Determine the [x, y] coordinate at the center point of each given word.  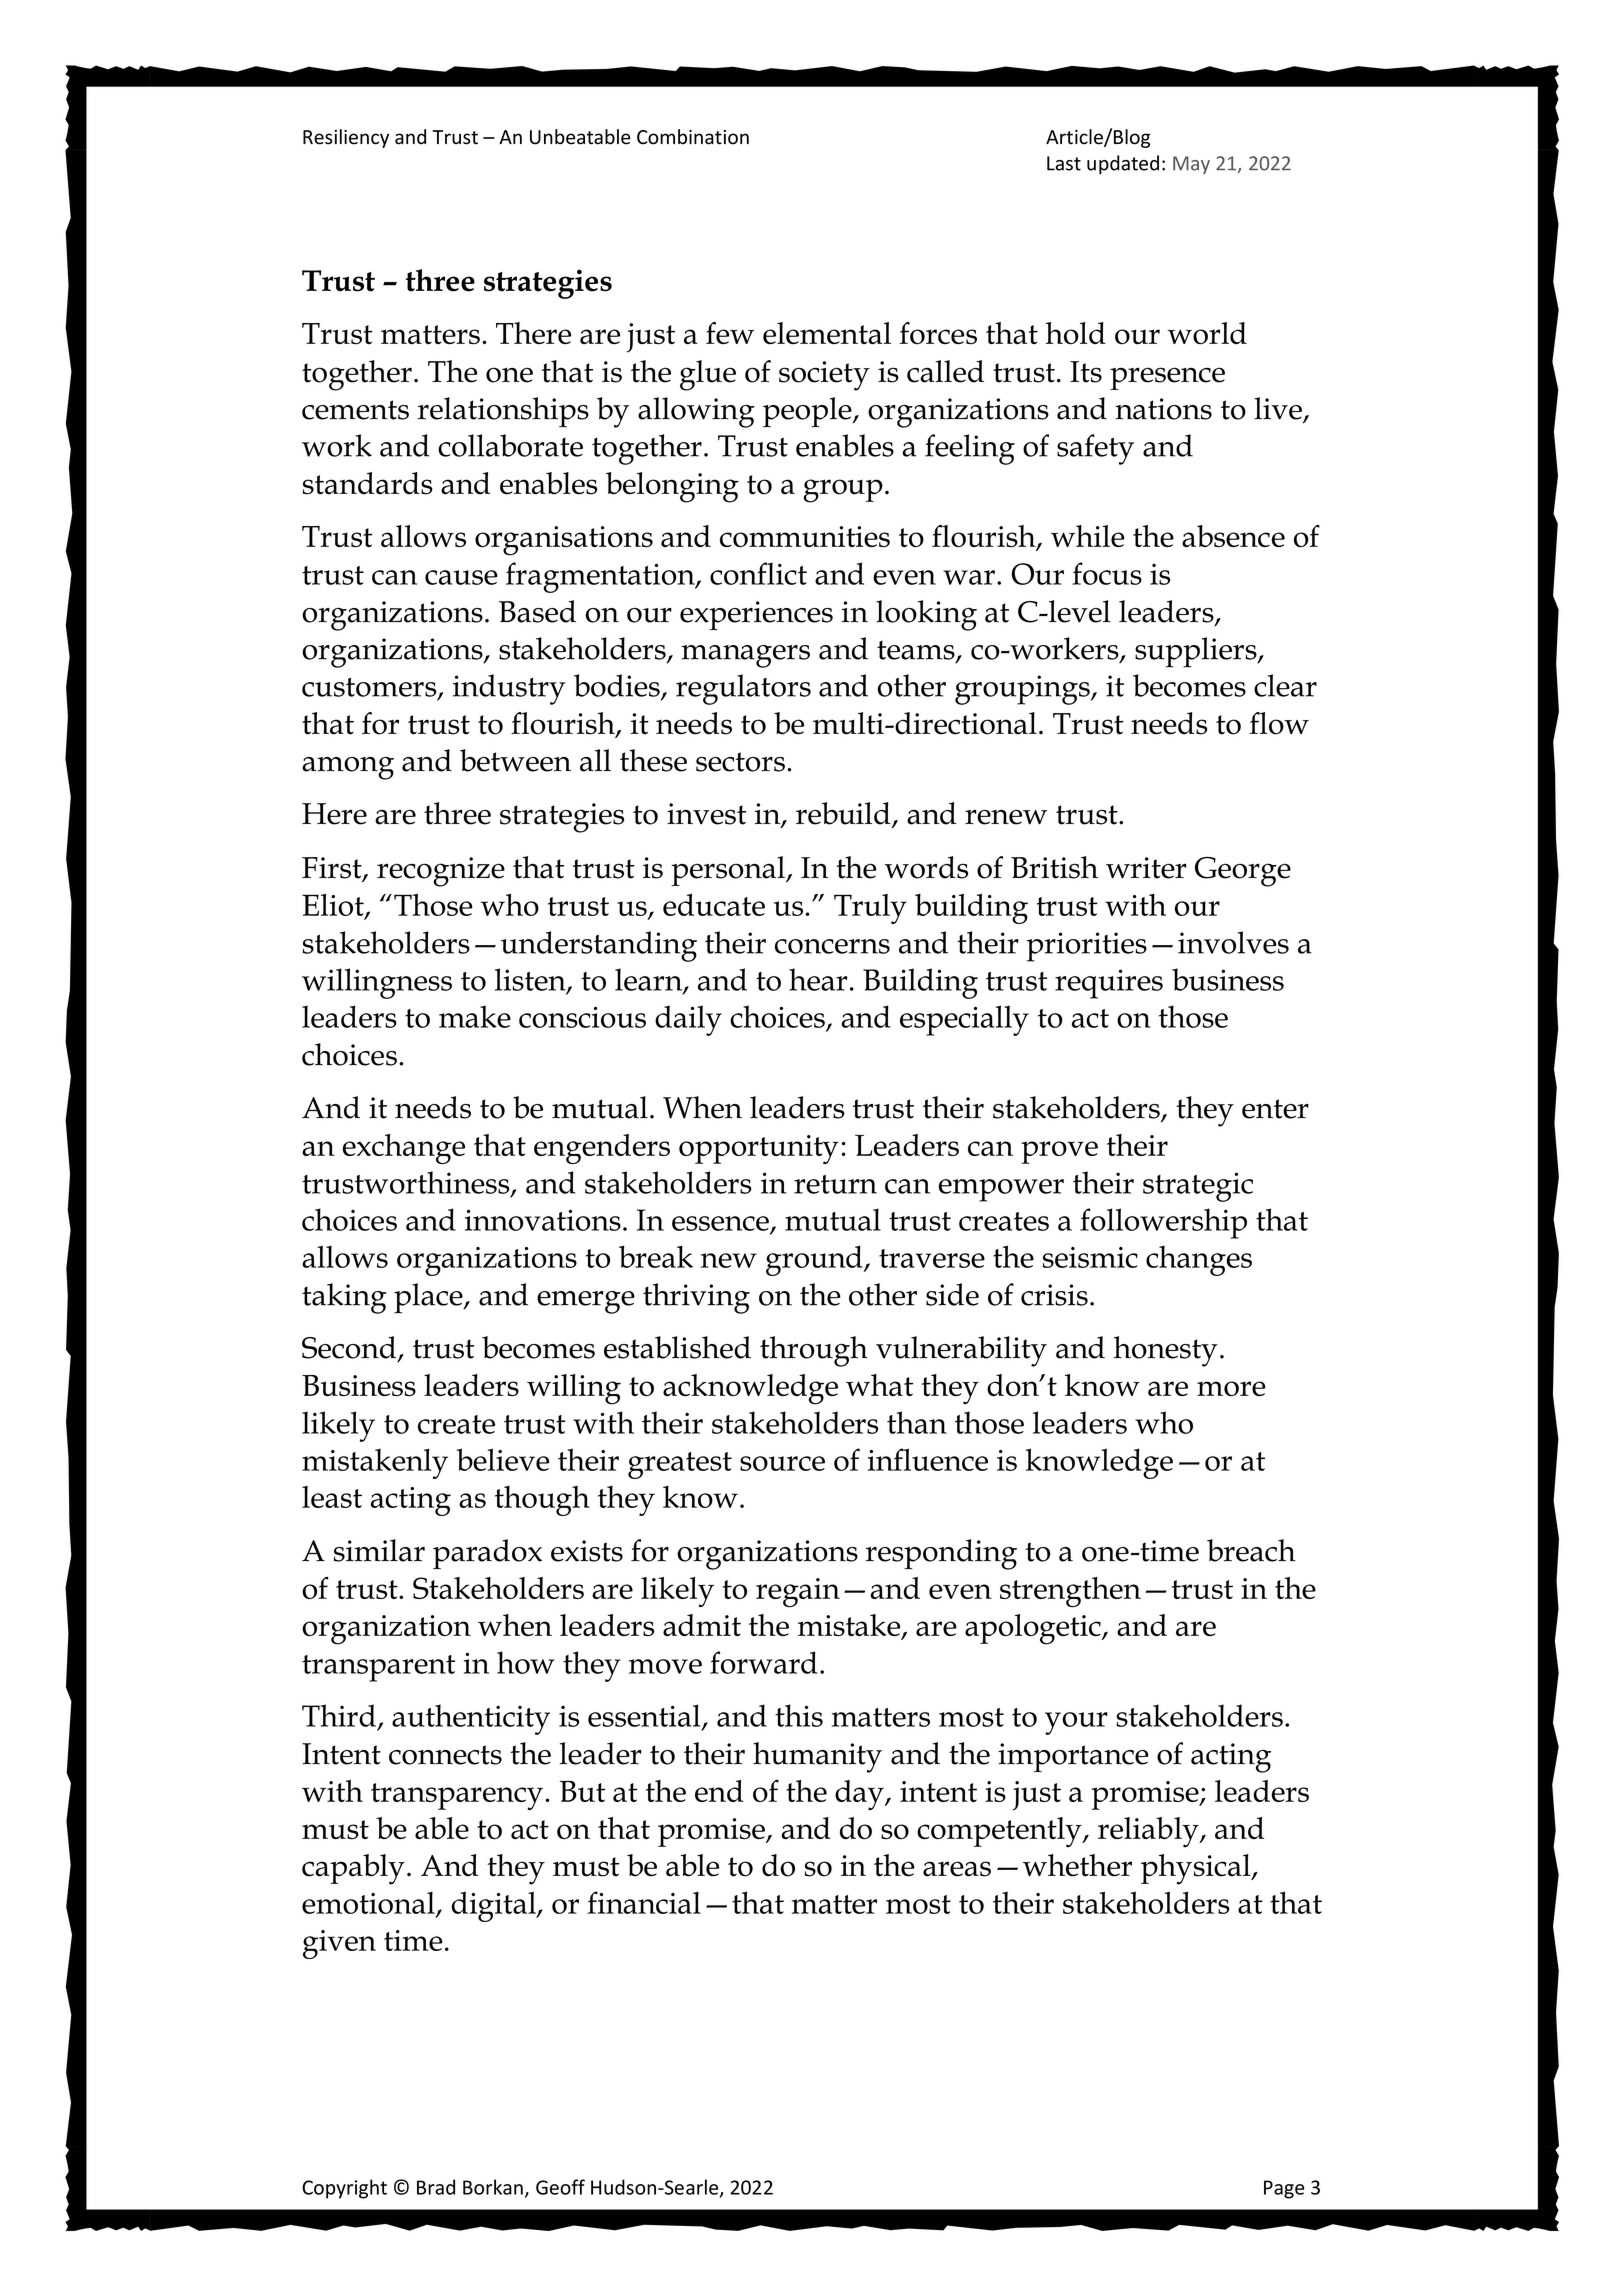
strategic [1198, 1187]
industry [509, 689]
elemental [827, 333]
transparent [378, 1668]
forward [763, 1662]
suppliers [1197, 652]
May [1191, 165]
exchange [404, 1149]
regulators [743, 689]
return [835, 1184]
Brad [436, 2187]
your [1076, 1723]
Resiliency [346, 138]
